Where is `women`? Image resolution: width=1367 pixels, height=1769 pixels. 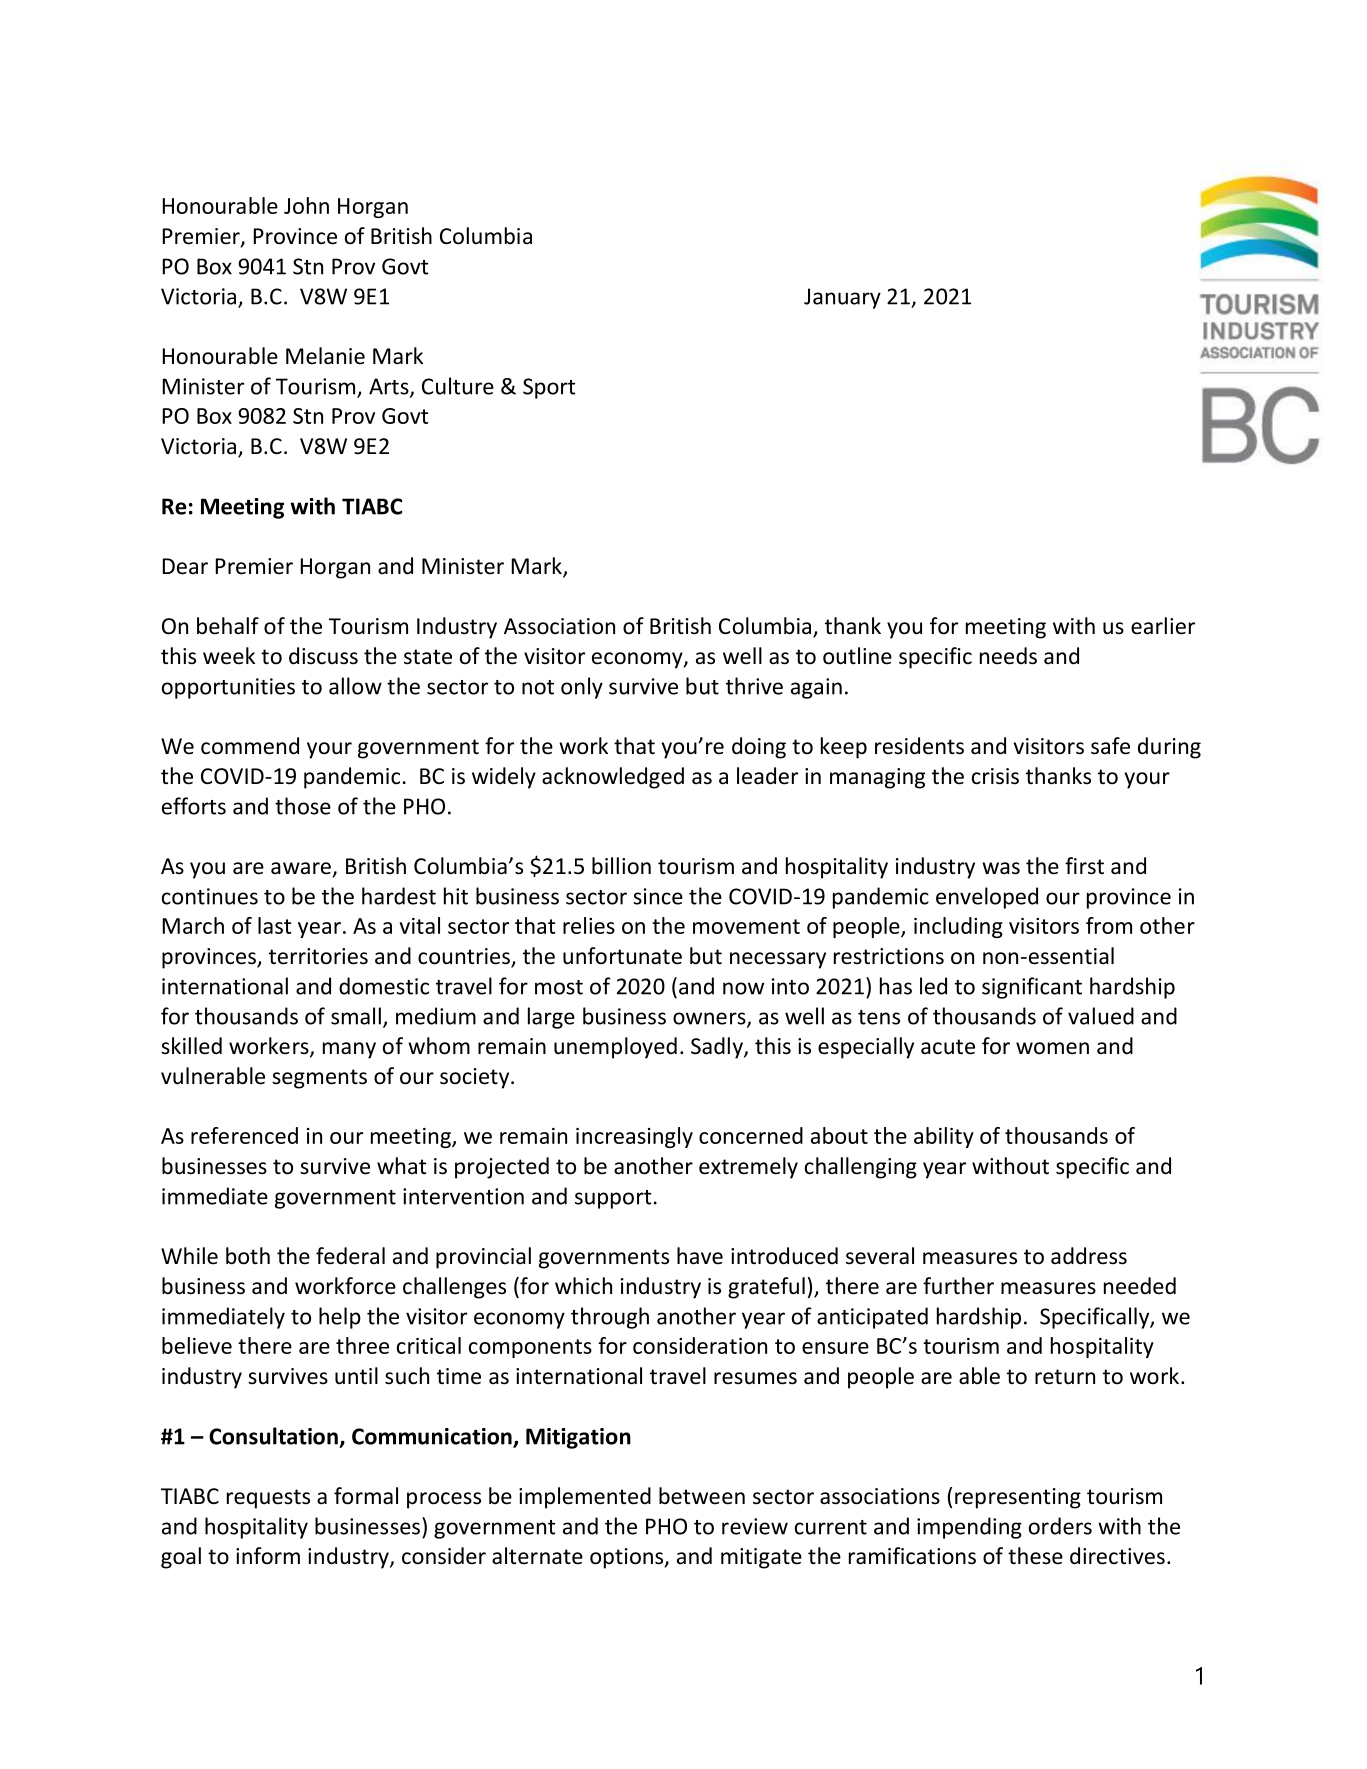
women is located at coordinates (1052, 1048).
